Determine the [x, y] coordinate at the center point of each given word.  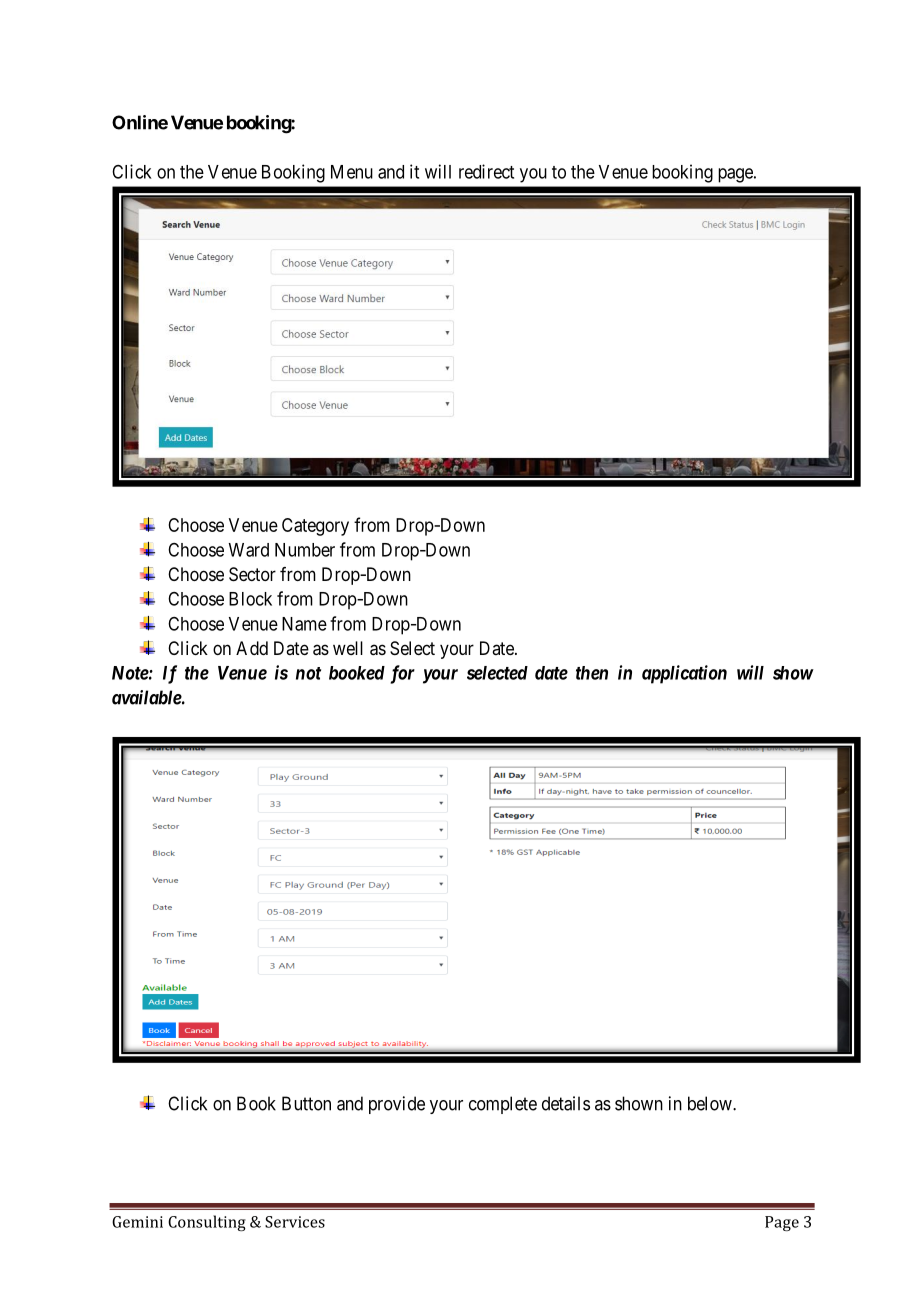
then [592, 673]
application [684, 674]
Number [305, 550]
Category [315, 527]
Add [252, 648]
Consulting [207, 1223]
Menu [352, 172]
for [402, 674]
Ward [248, 550]
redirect [486, 171]
